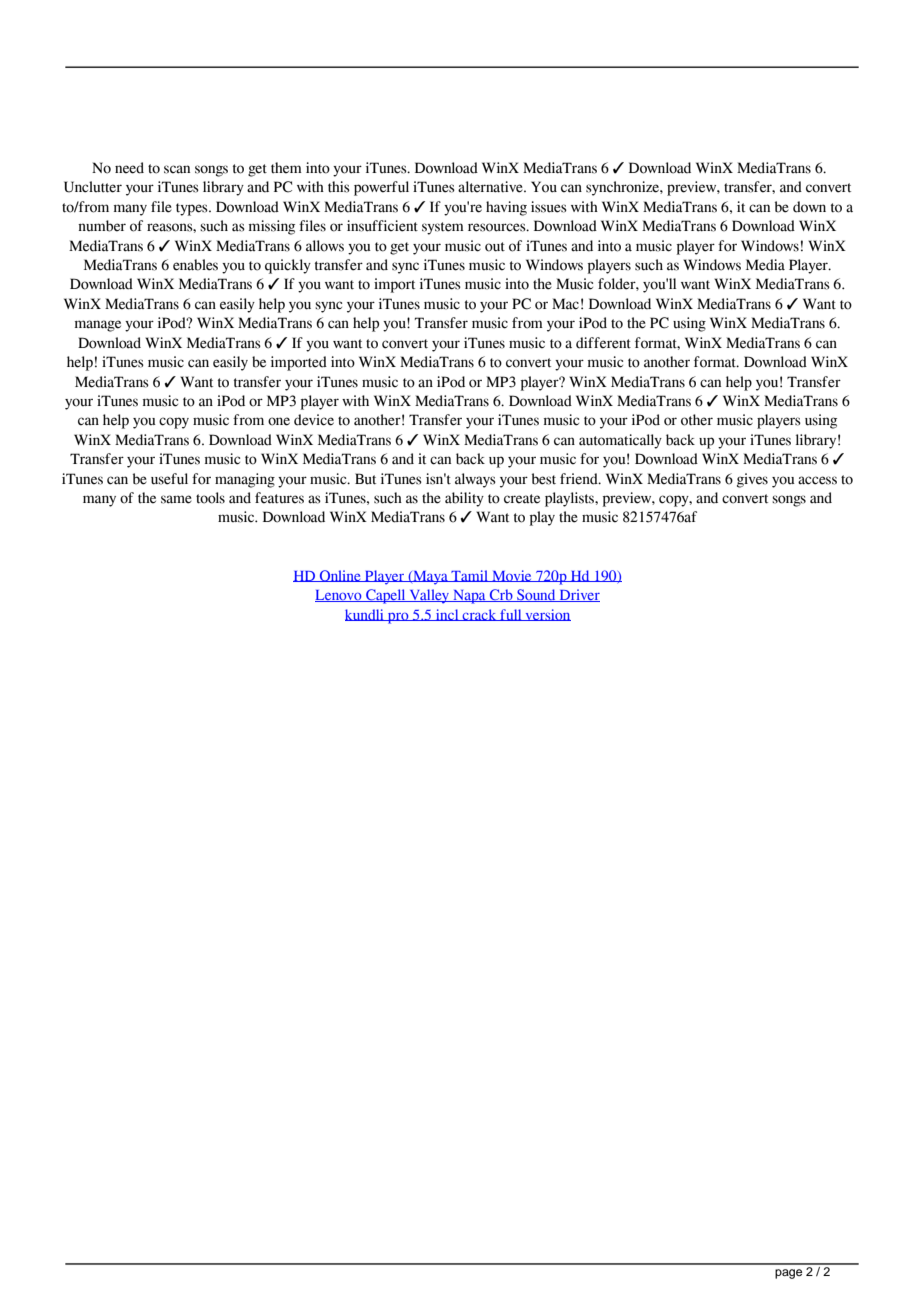  Describe the element at coordinates (193, 209) in the image. I see `types` at that location.
